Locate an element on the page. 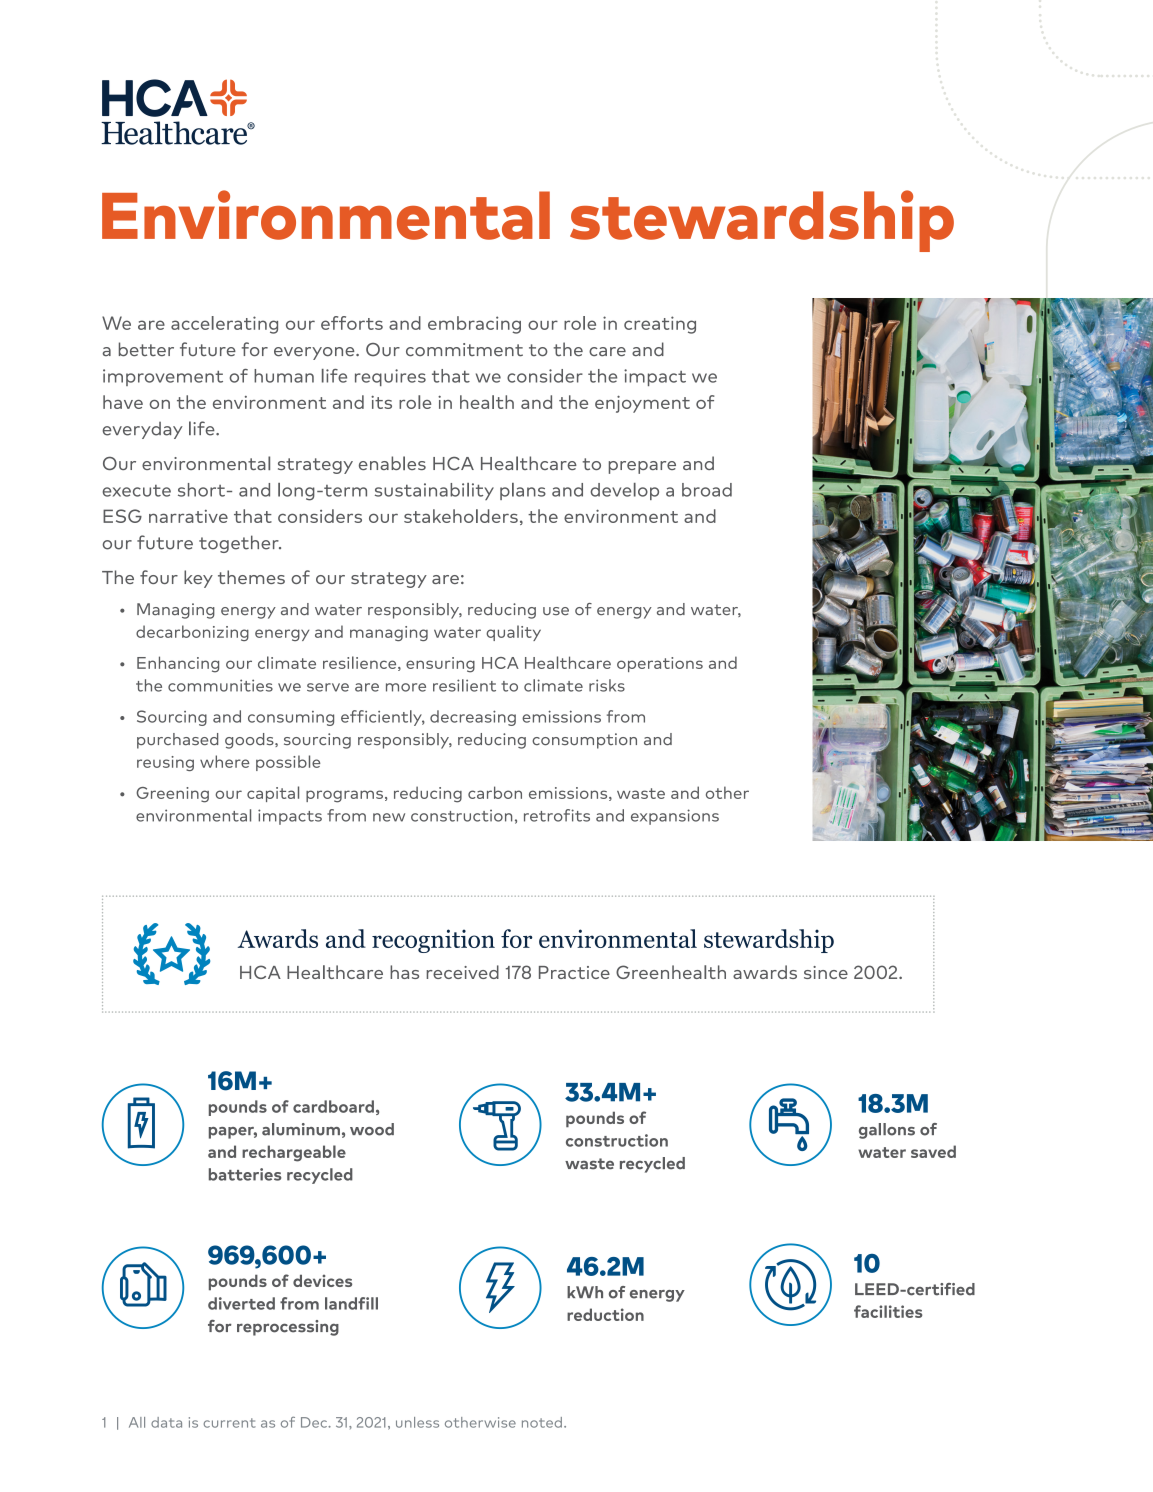 Image resolution: width=1153 pixels, height=1492 pixels. accelerating is located at coordinates (224, 325).
